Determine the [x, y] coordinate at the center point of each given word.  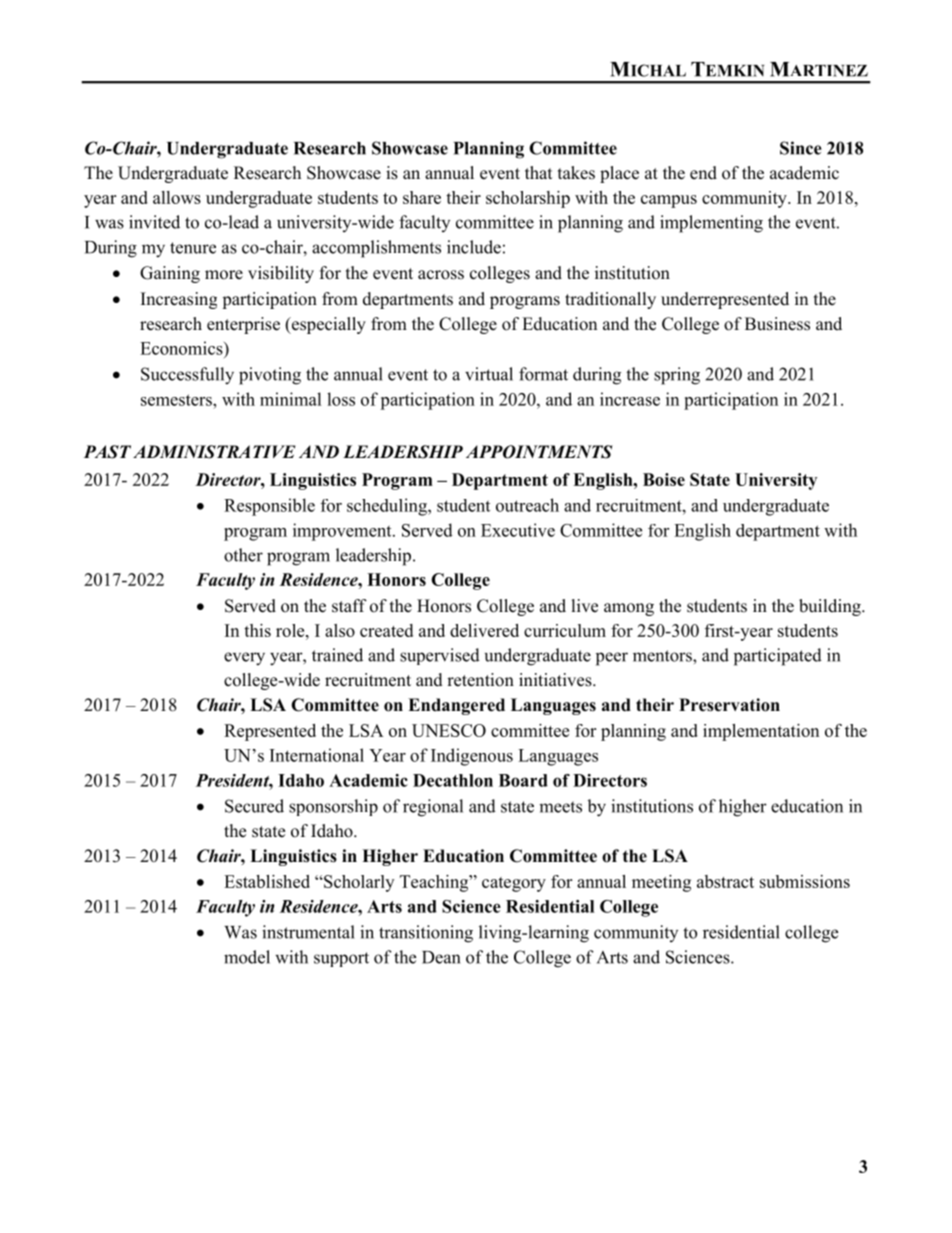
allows [177, 197]
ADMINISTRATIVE [214, 452]
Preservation [729, 705]
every [244, 659]
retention [480, 680]
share [422, 197]
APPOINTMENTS [539, 452]
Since [801, 148]
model [247, 957]
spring [677, 376]
